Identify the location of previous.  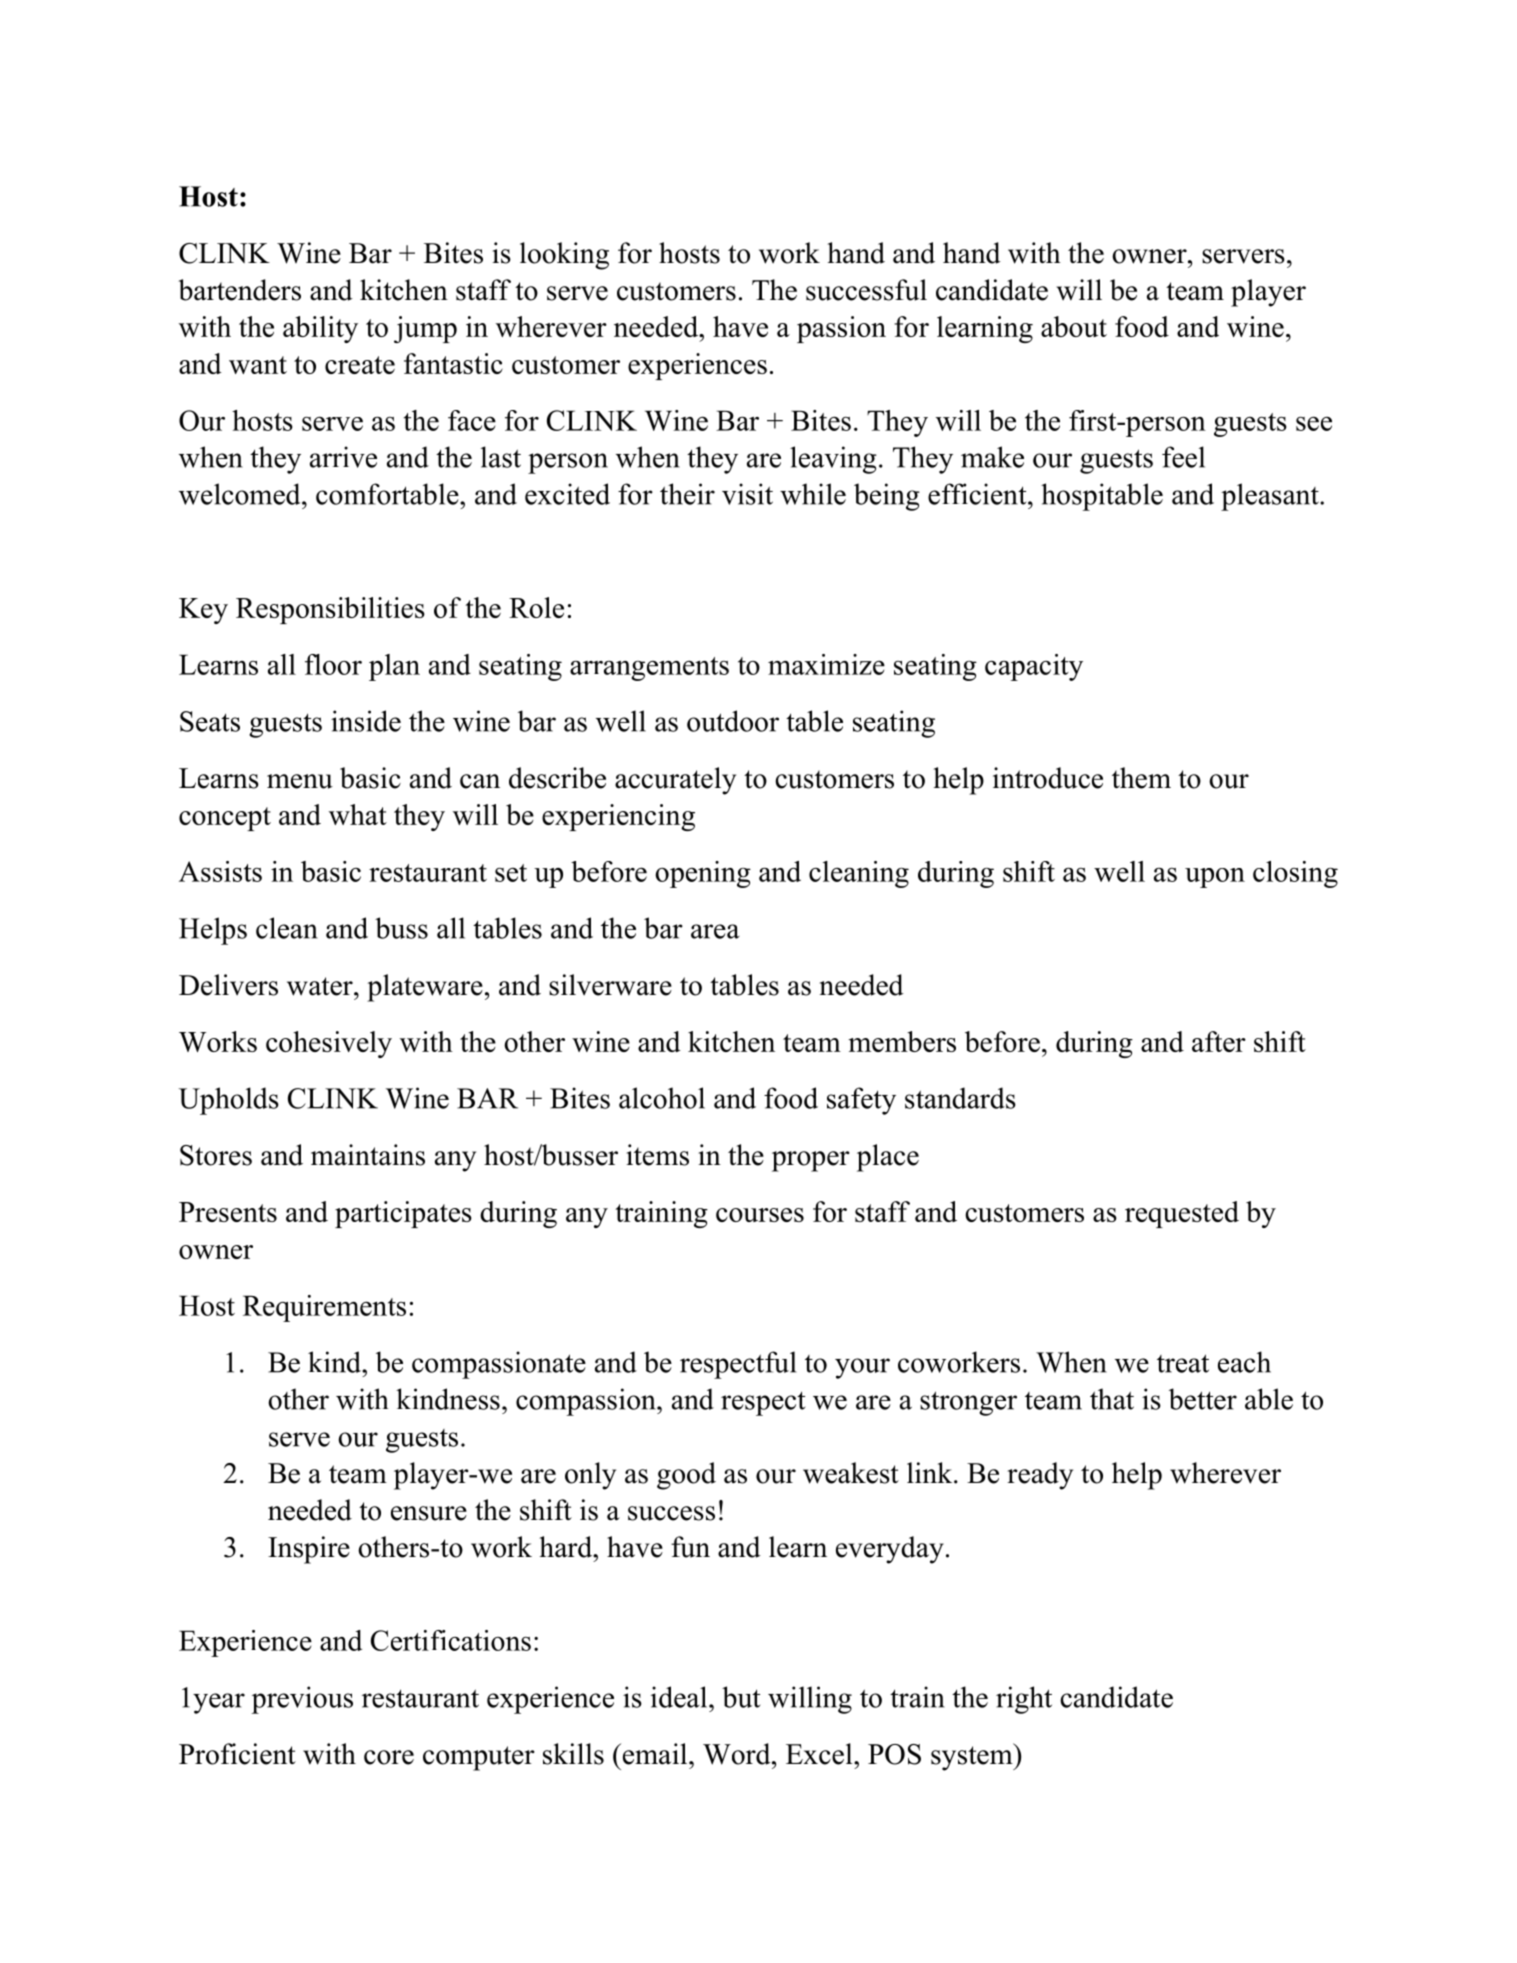
(302, 1700).
